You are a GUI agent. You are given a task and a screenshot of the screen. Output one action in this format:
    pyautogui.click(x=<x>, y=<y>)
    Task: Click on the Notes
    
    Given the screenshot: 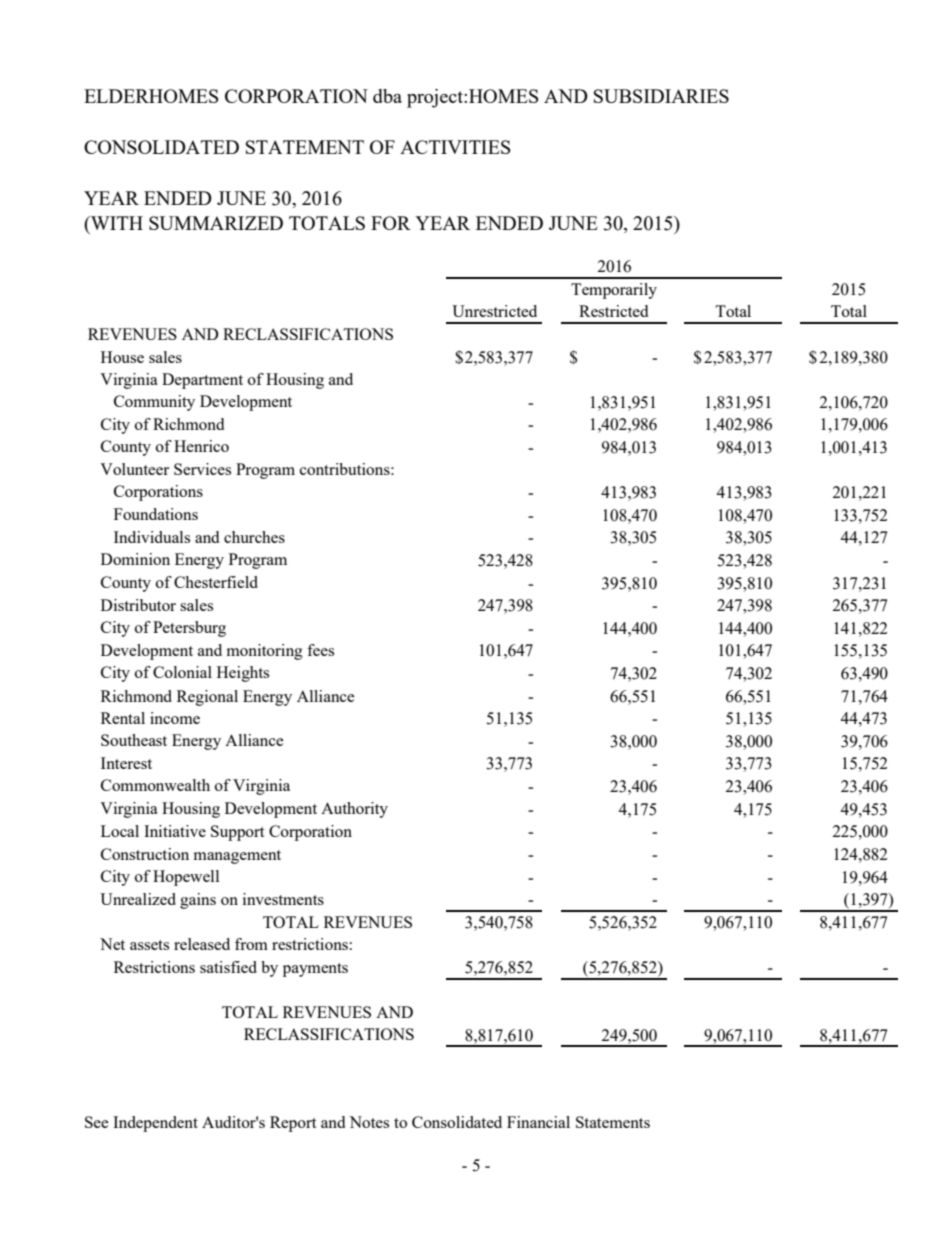 What is the action you would take?
    pyautogui.click(x=369, y=1122)
